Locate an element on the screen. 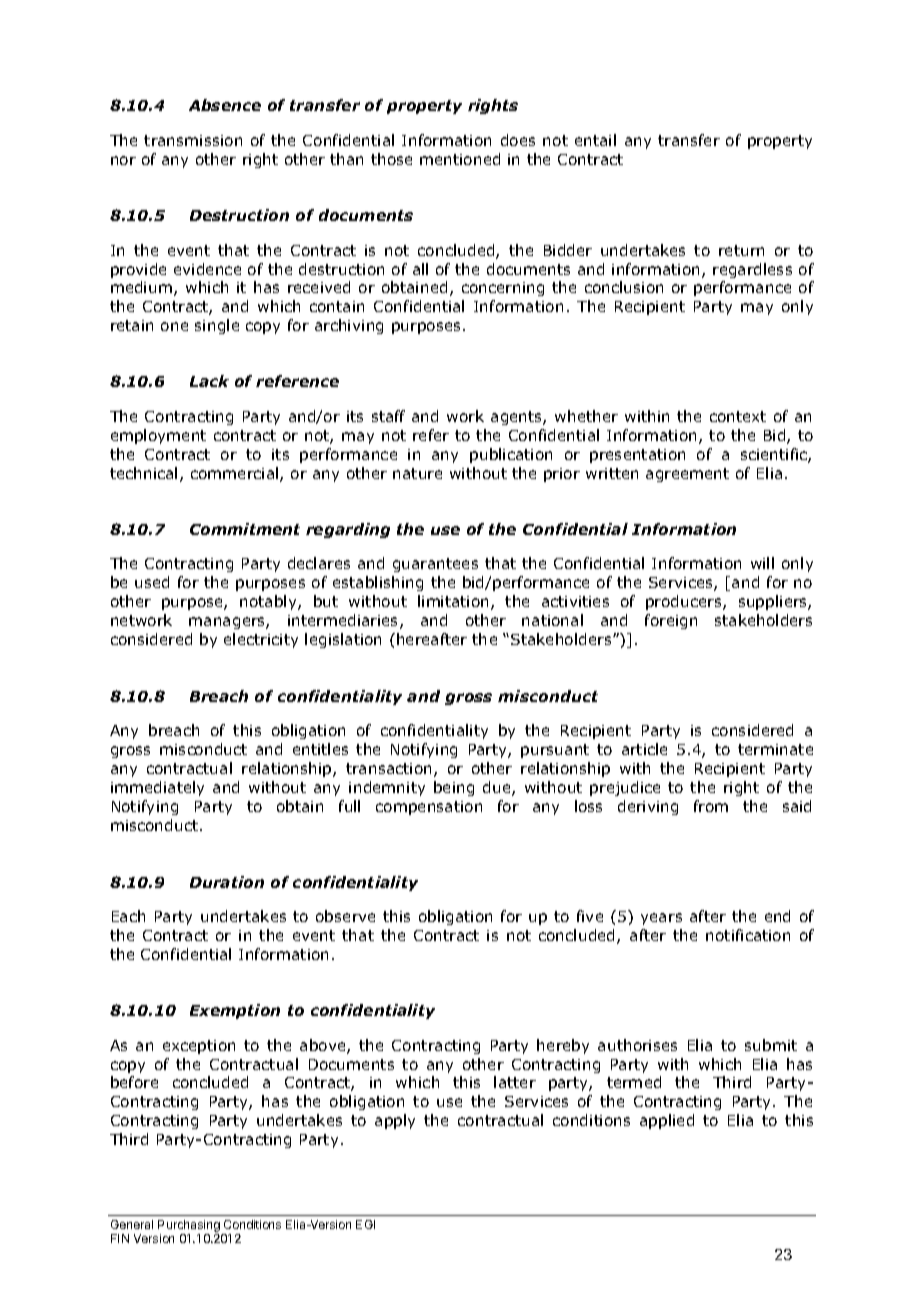 The height and width of the screenshot is (1308, 924). foreign is located at coordinates (671, 621).
